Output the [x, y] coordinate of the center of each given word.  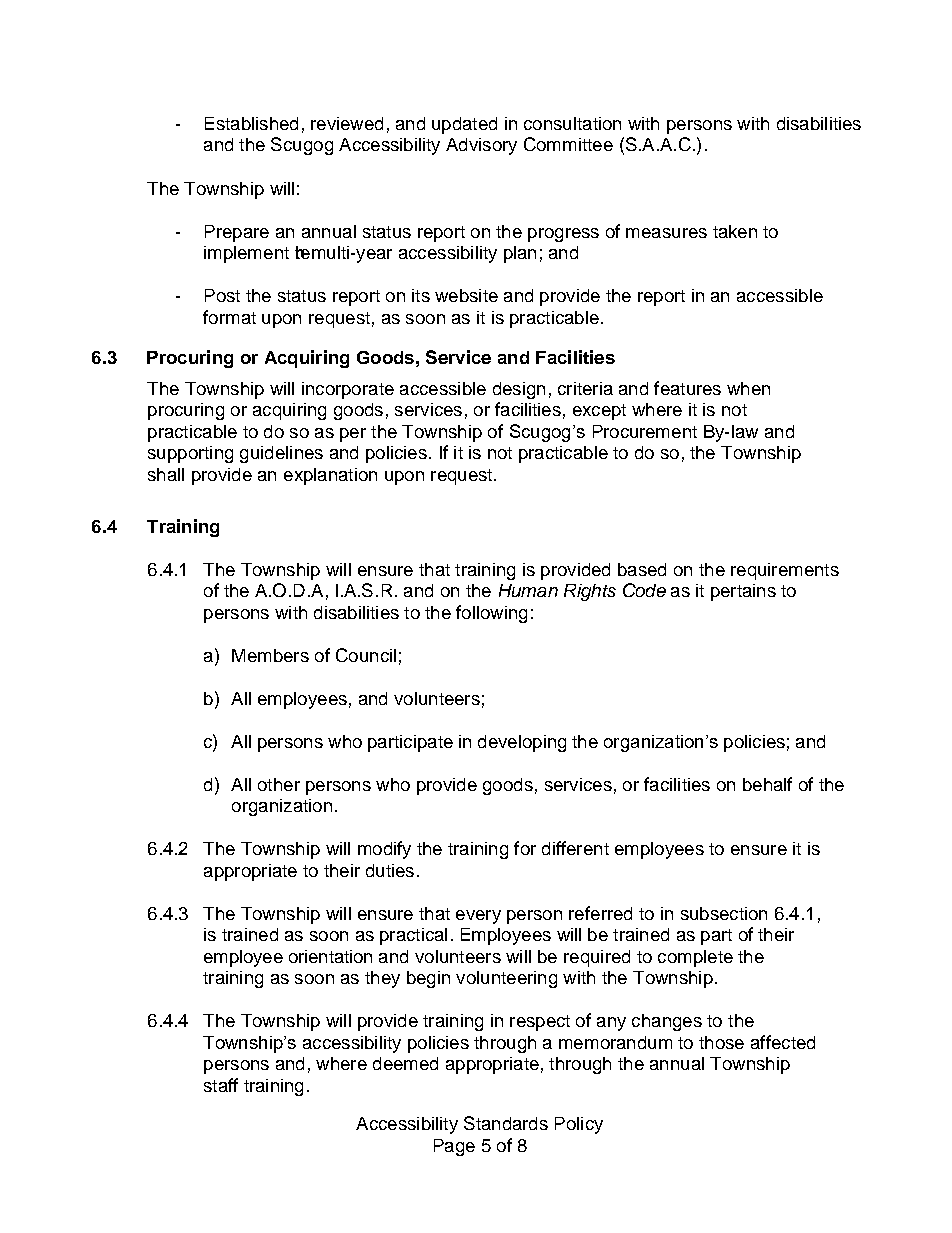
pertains [743, 592]
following [491, 614]
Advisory [481, 146]
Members [270, 655]
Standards [506, 1123]
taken [735, 231]
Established [251, 123]
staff [221, 1085]
